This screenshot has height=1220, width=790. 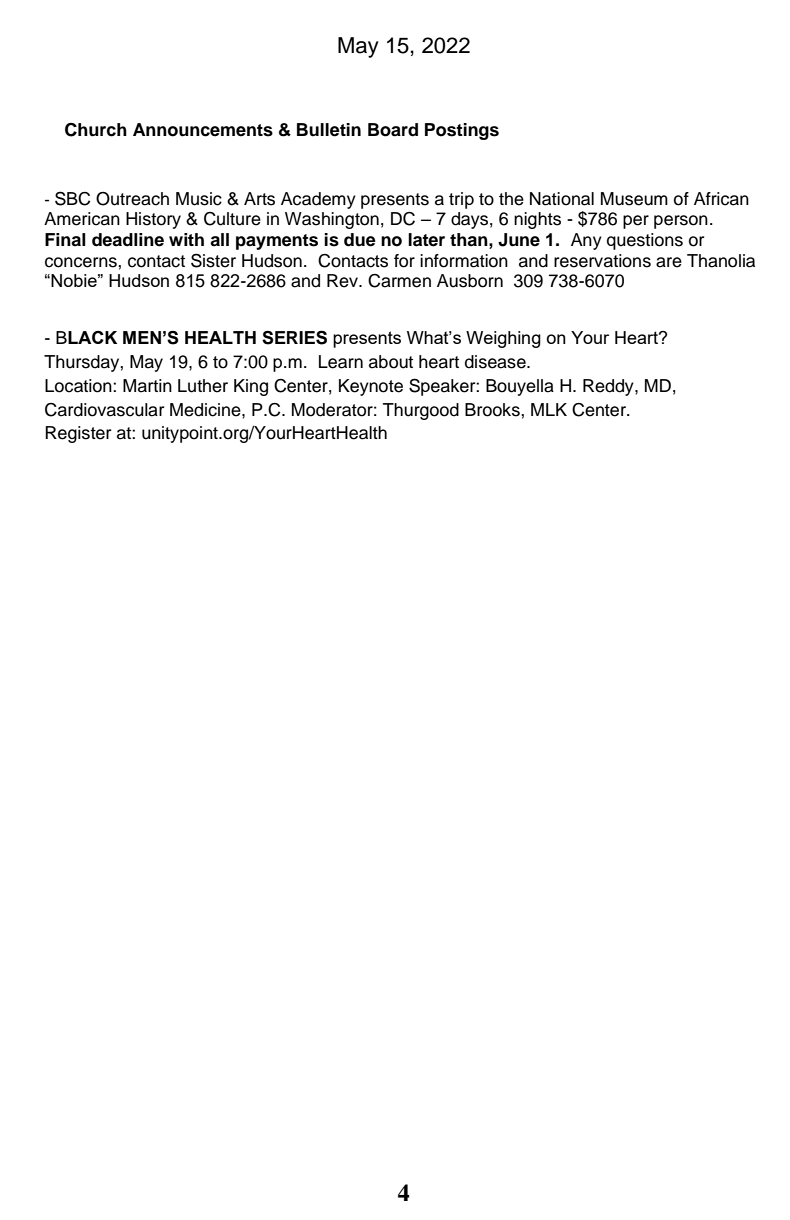 What do you see at coordinates (128, 240) in the screenshot?
I see `deadline` at bounding box center [128, 240].
